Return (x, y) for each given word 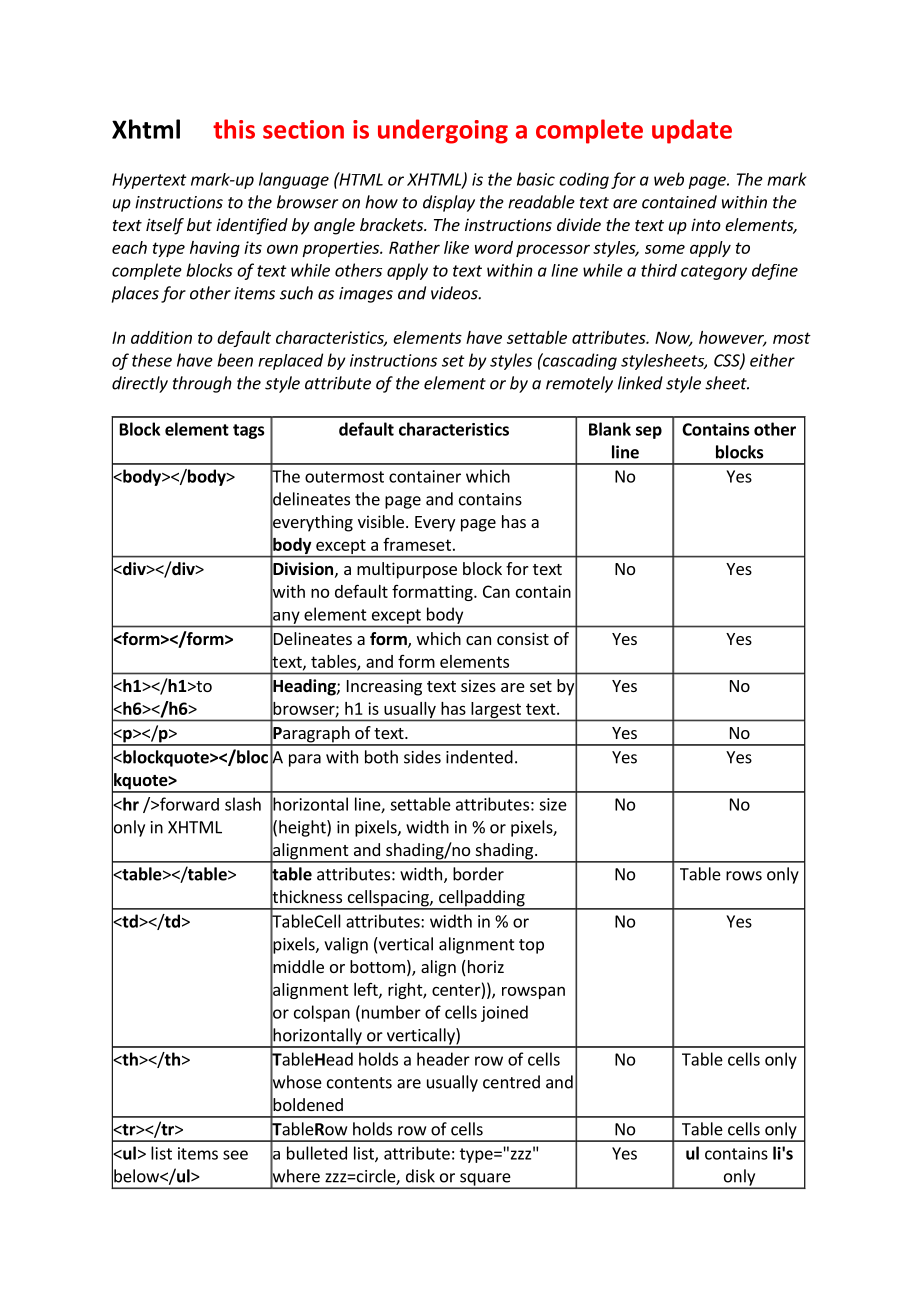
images (366, 295)
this (234, 129)
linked (640, 383)
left (367, 990)
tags (248, 431)
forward (188, 804)
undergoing (443, 131)
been (235, 360)
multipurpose (407, 570)
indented (479, 757)
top (531, 946)
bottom (377, 966)
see (235, 1155)
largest (496, 710)
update (692, 131)
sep (649, 432)
